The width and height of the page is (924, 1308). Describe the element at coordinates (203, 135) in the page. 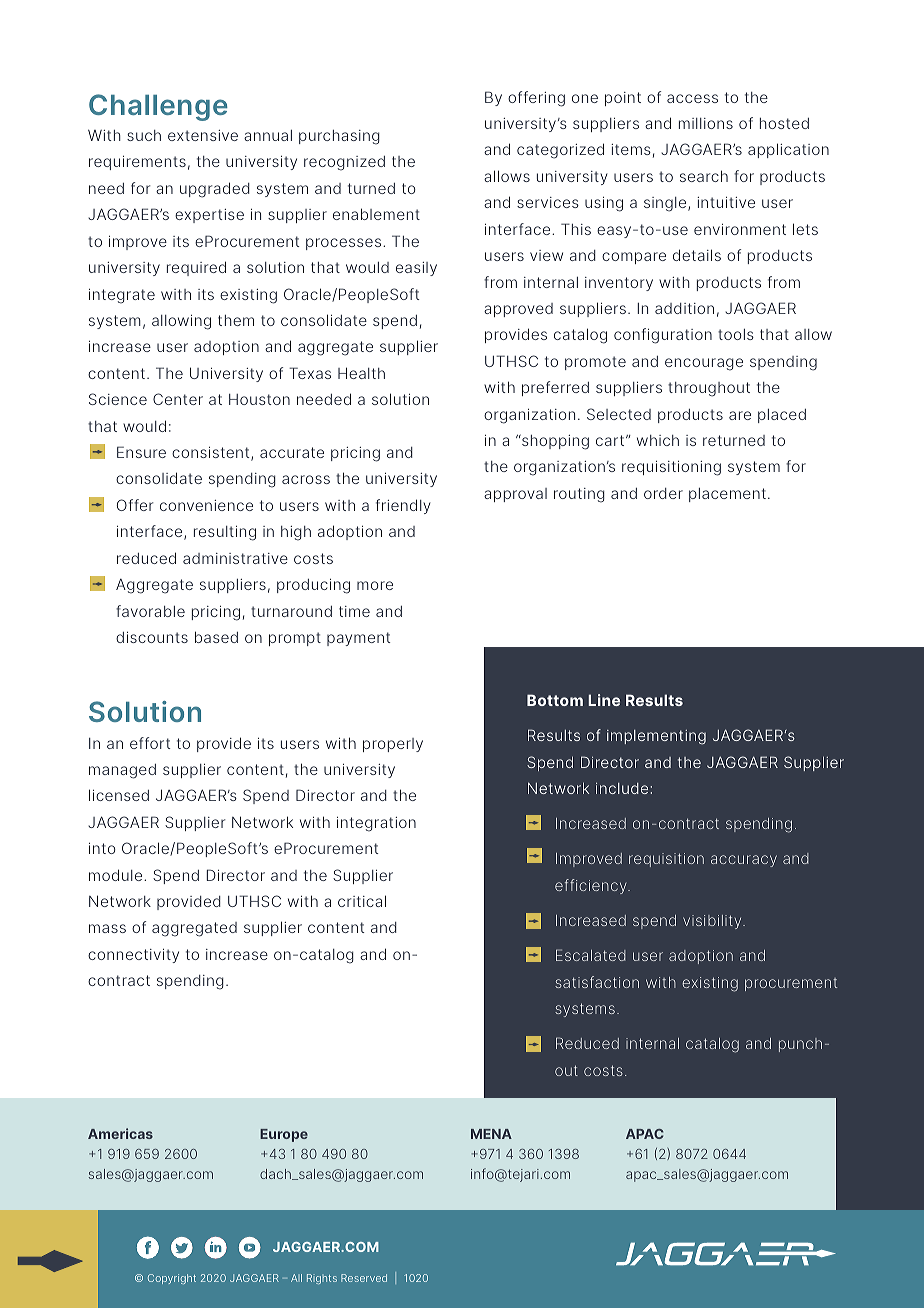

I see `extensive` at that location.
